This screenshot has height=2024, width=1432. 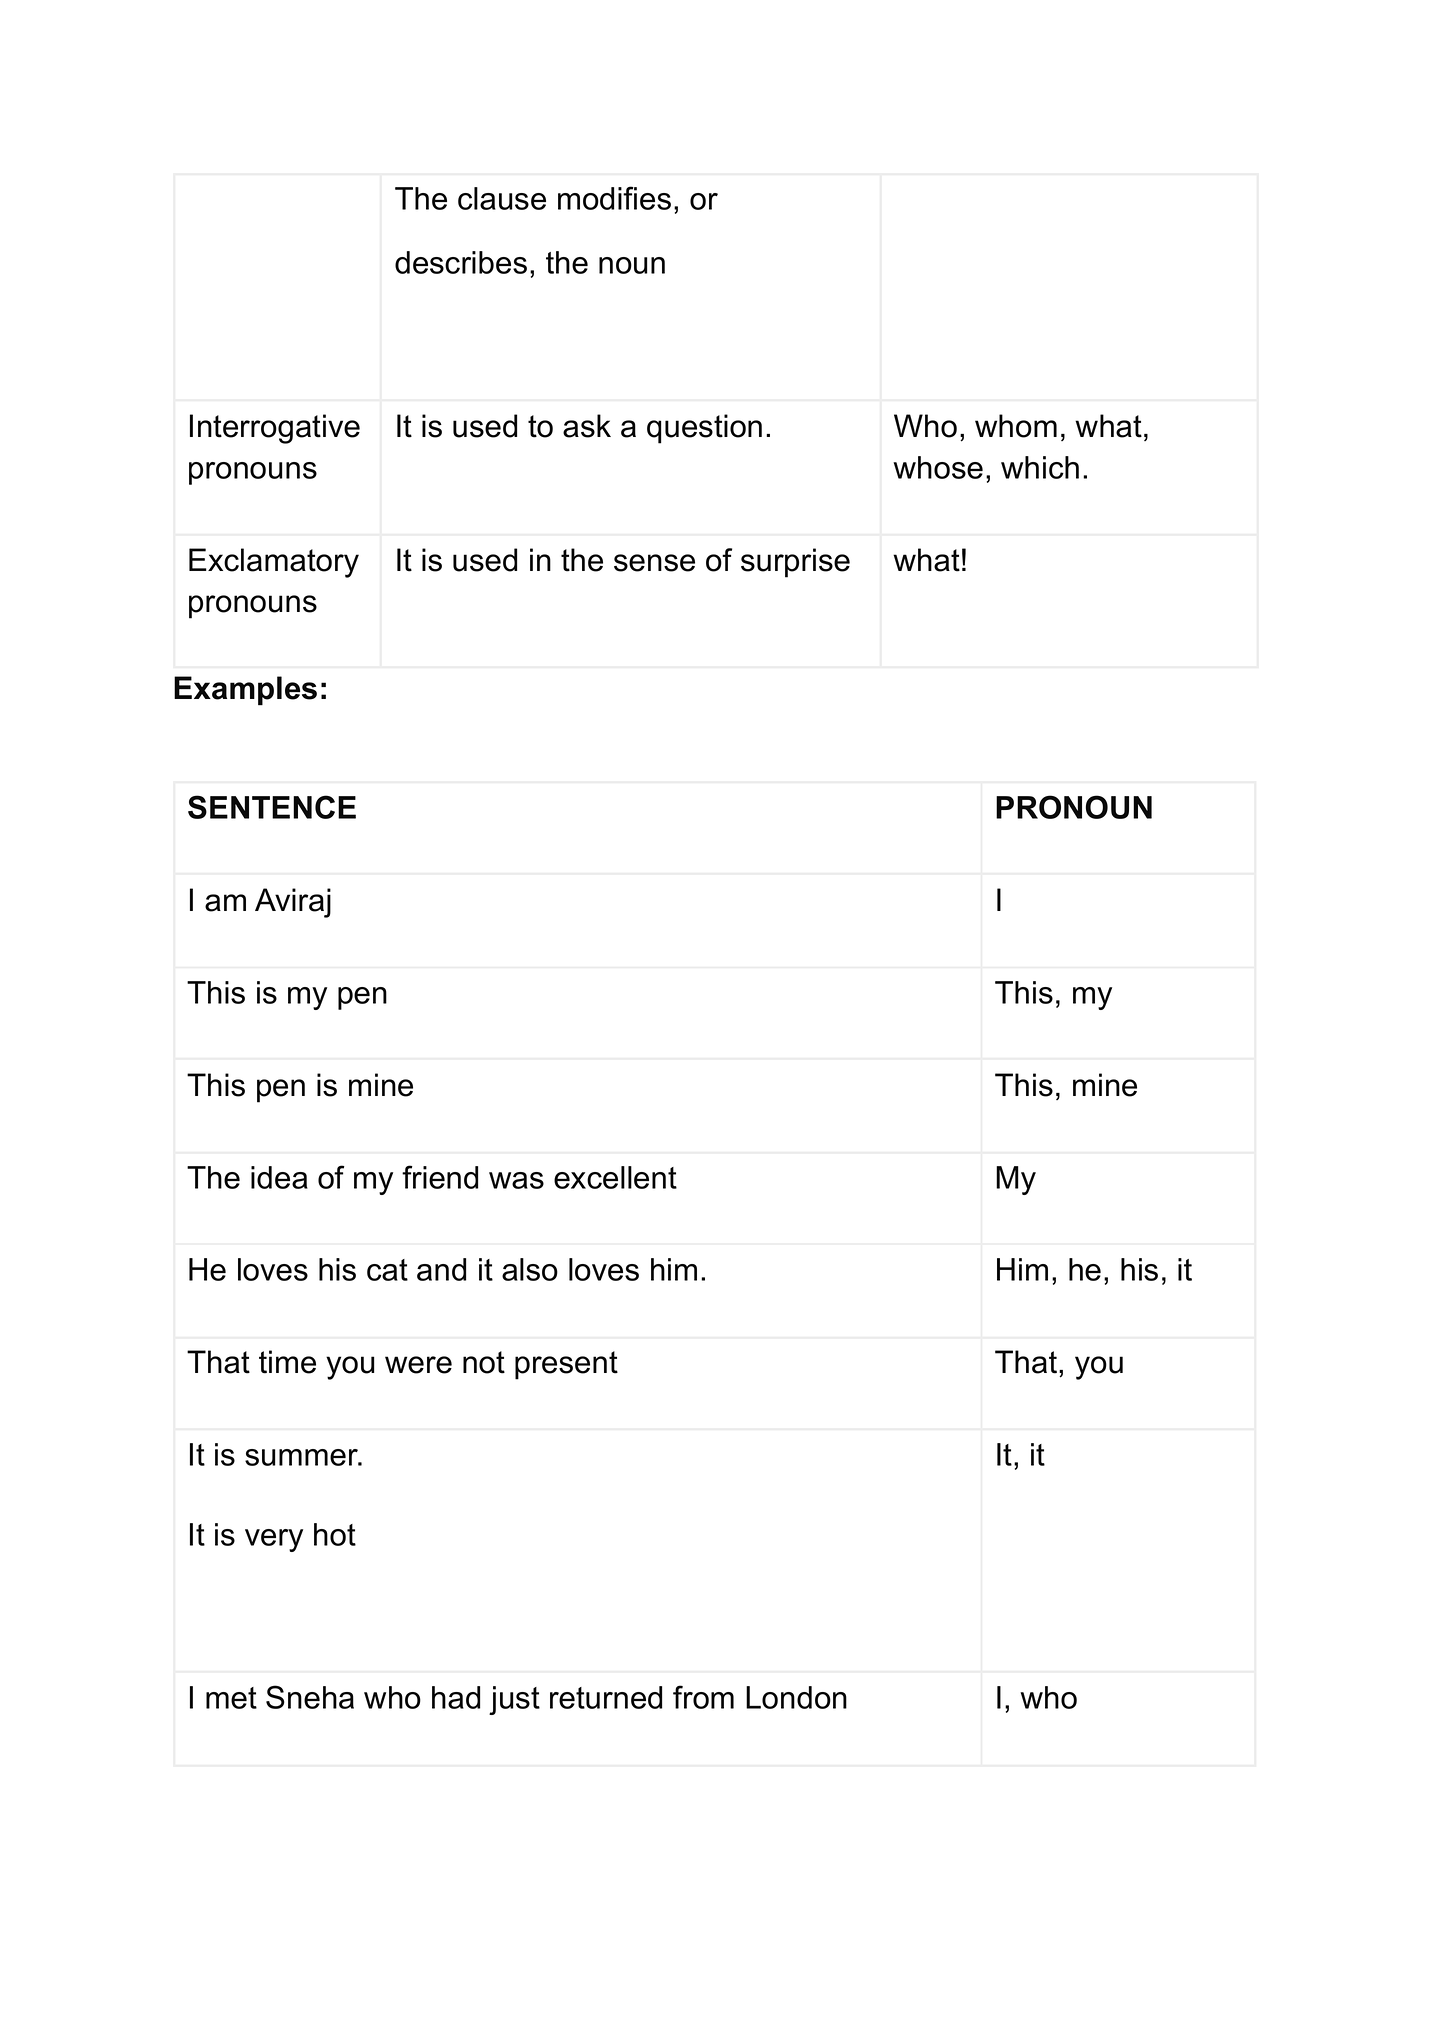 What do you see at coordinates (231, 1698) in the screenshot?
I see `met` at bounding box center [231, 1698].
